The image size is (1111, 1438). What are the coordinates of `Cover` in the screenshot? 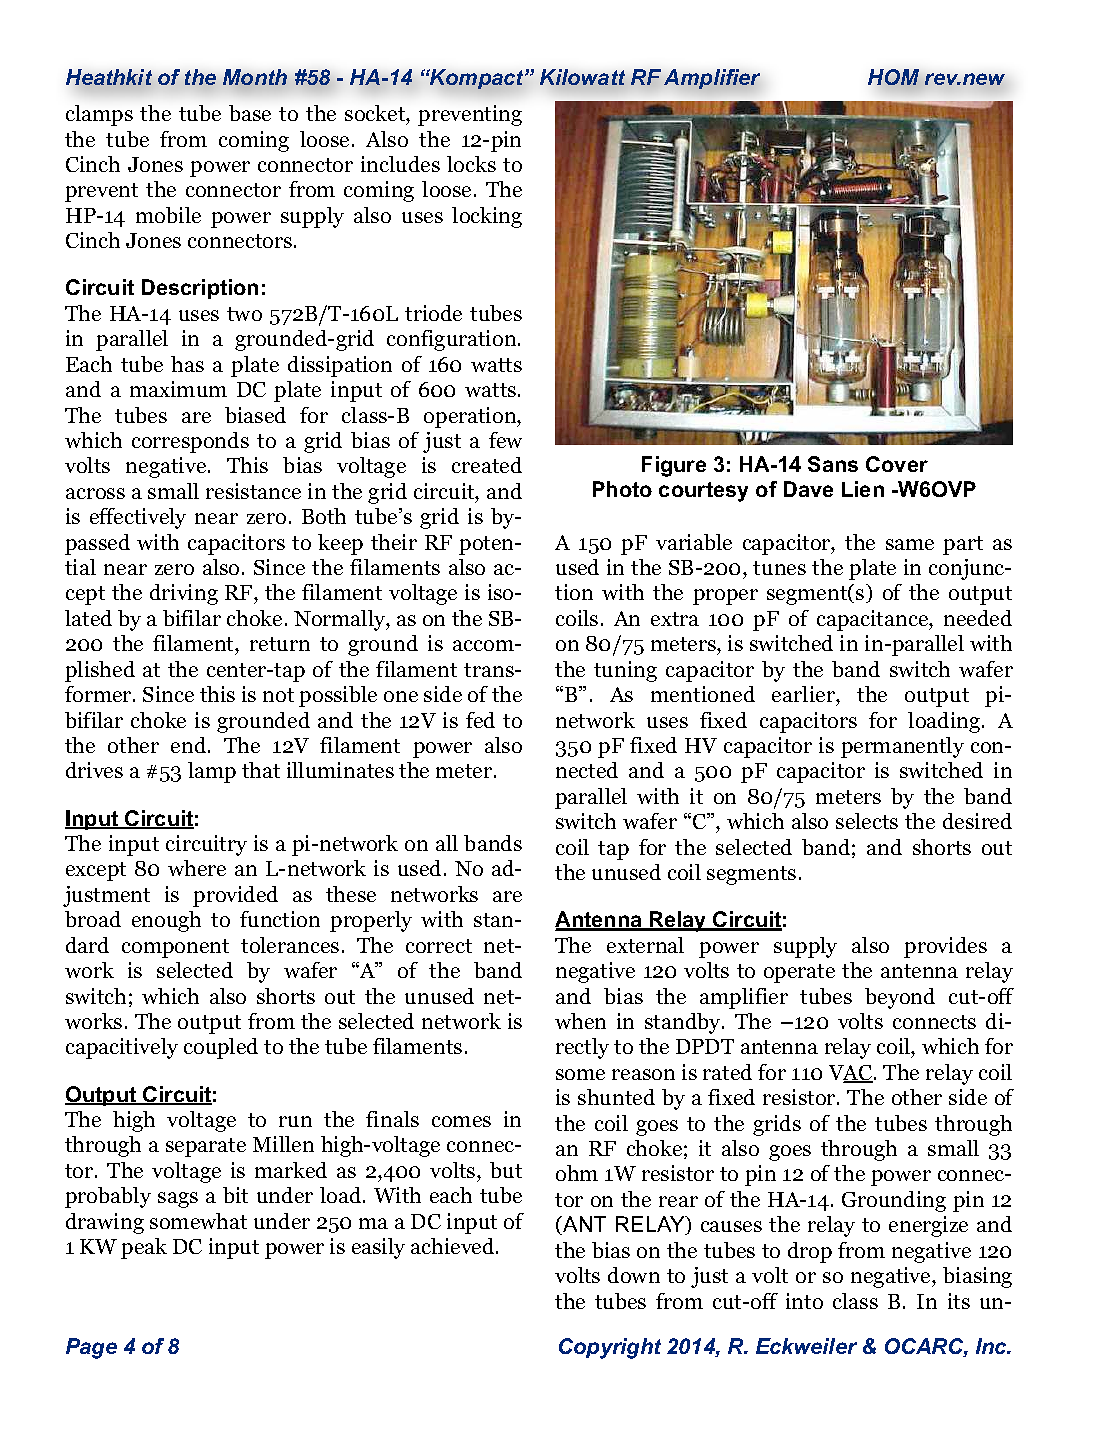 It's located at (897, 464).
